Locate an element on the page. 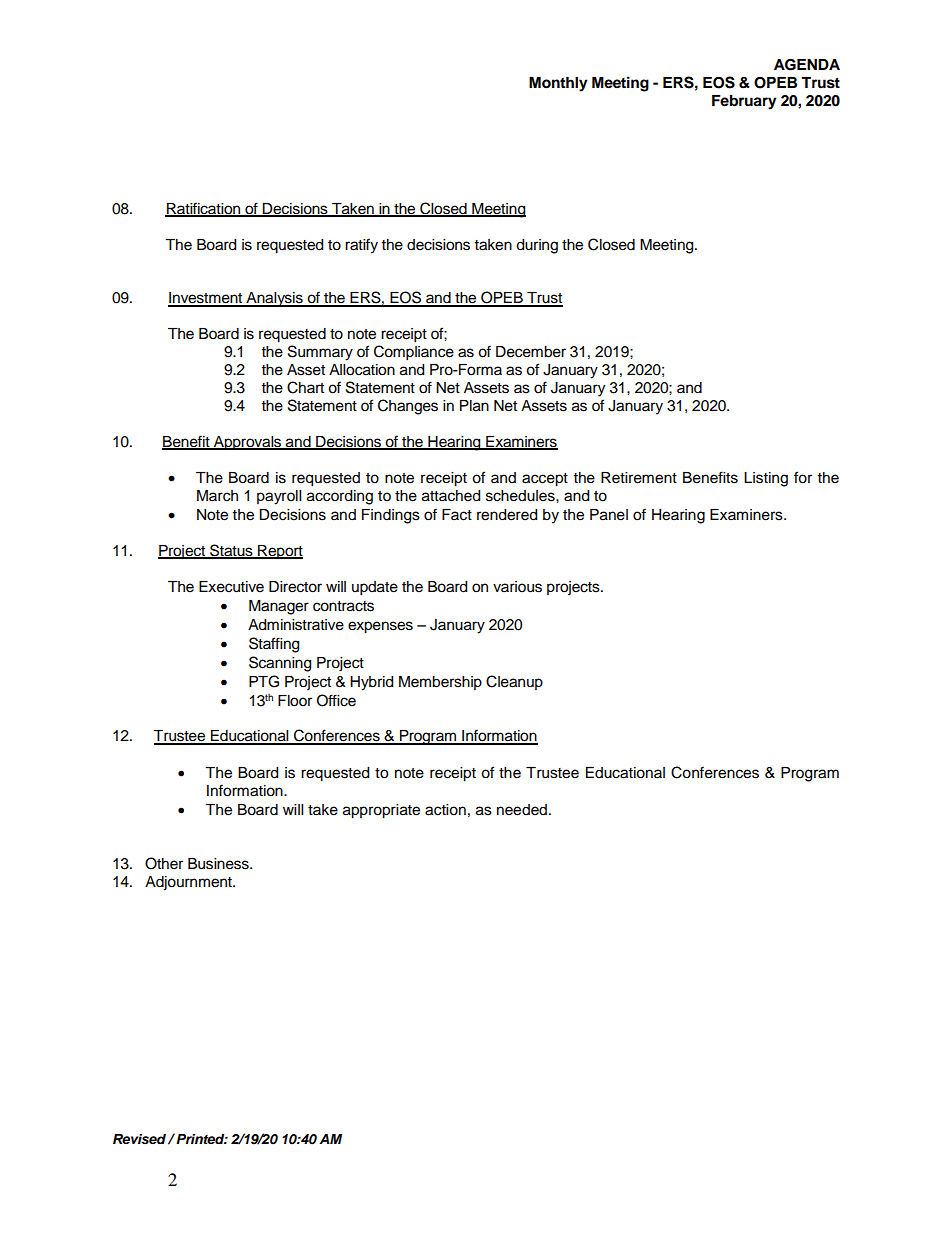  February is located at coordinates (744, 102).
